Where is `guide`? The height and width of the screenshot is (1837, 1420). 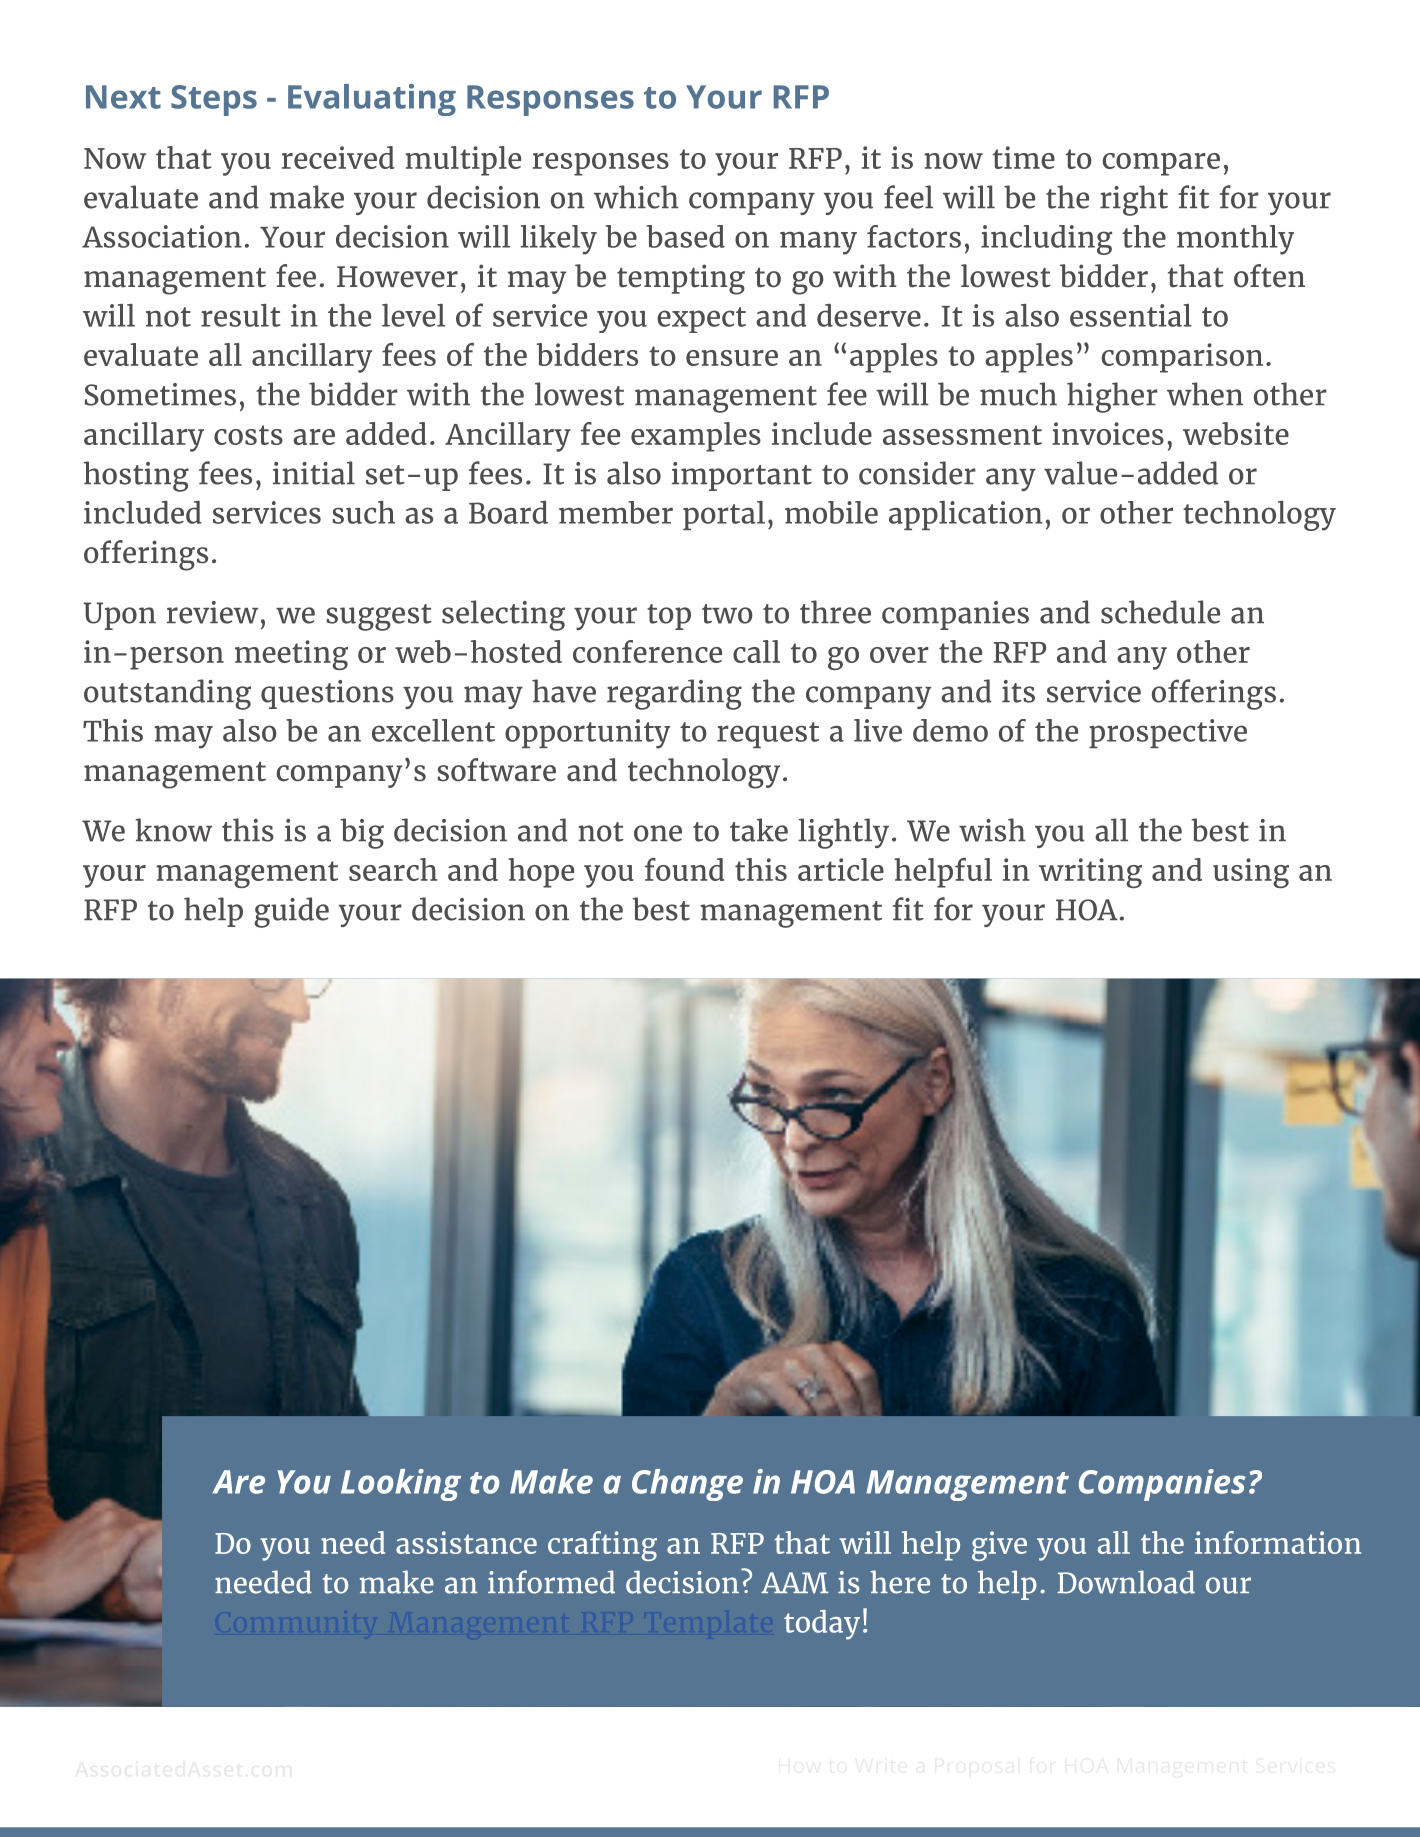 guide is located at coordinates (291, 912).
